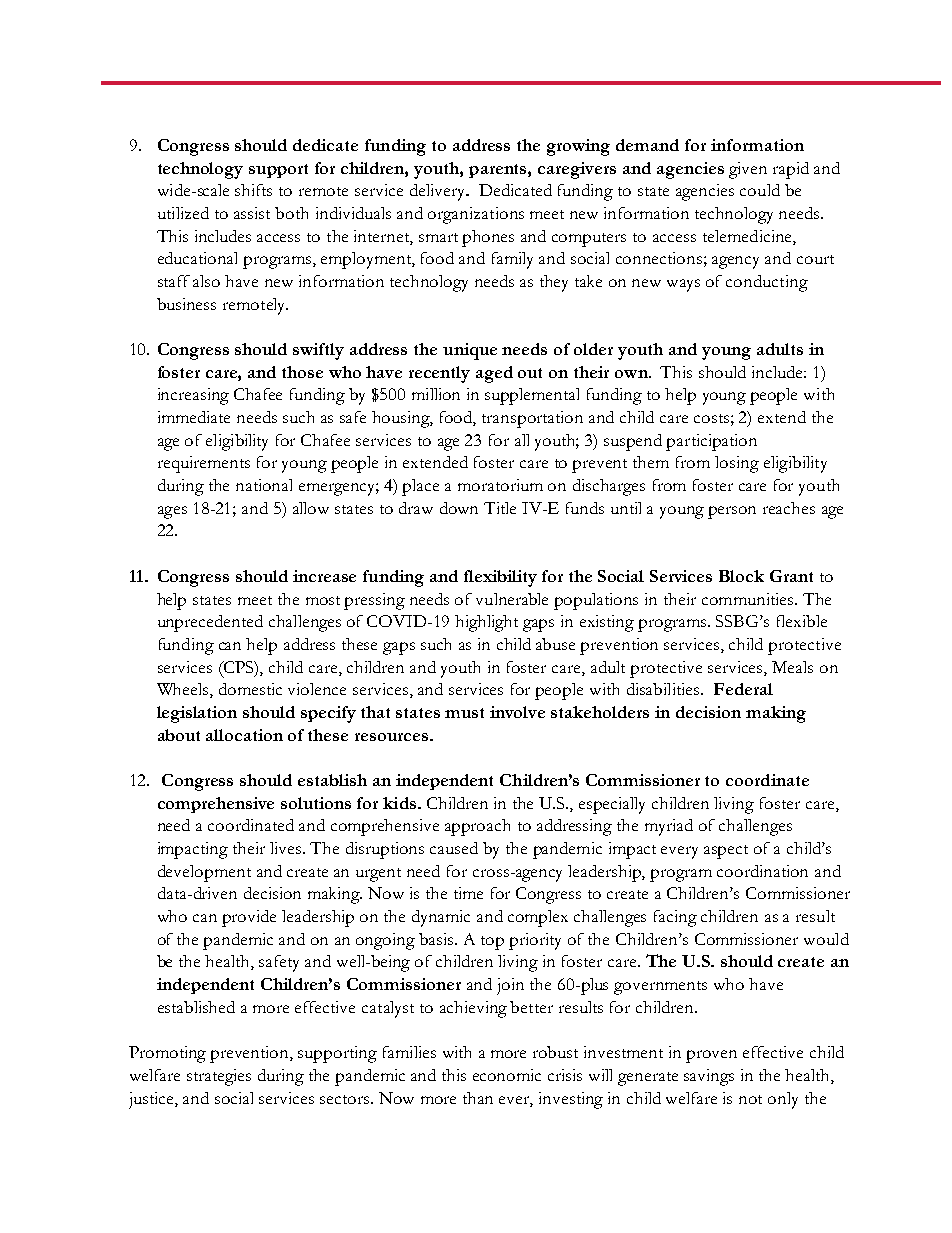 The height and width of the screenshot is (1233, 952). Describe the element at coordinates (507, 1075) in the screenshot. I see `economic` at that location.
